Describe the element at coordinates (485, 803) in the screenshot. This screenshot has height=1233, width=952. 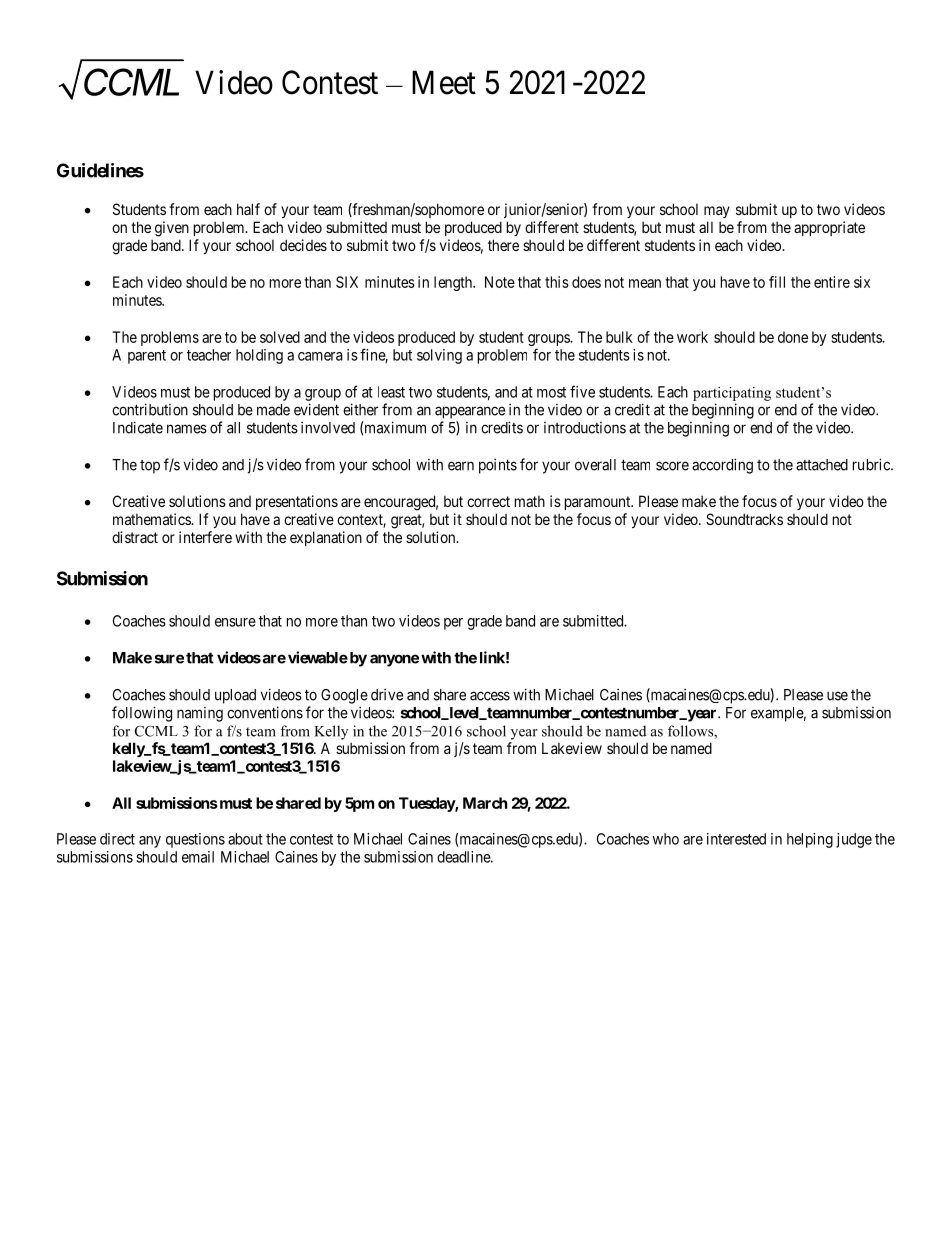
I see `March` at that location.
